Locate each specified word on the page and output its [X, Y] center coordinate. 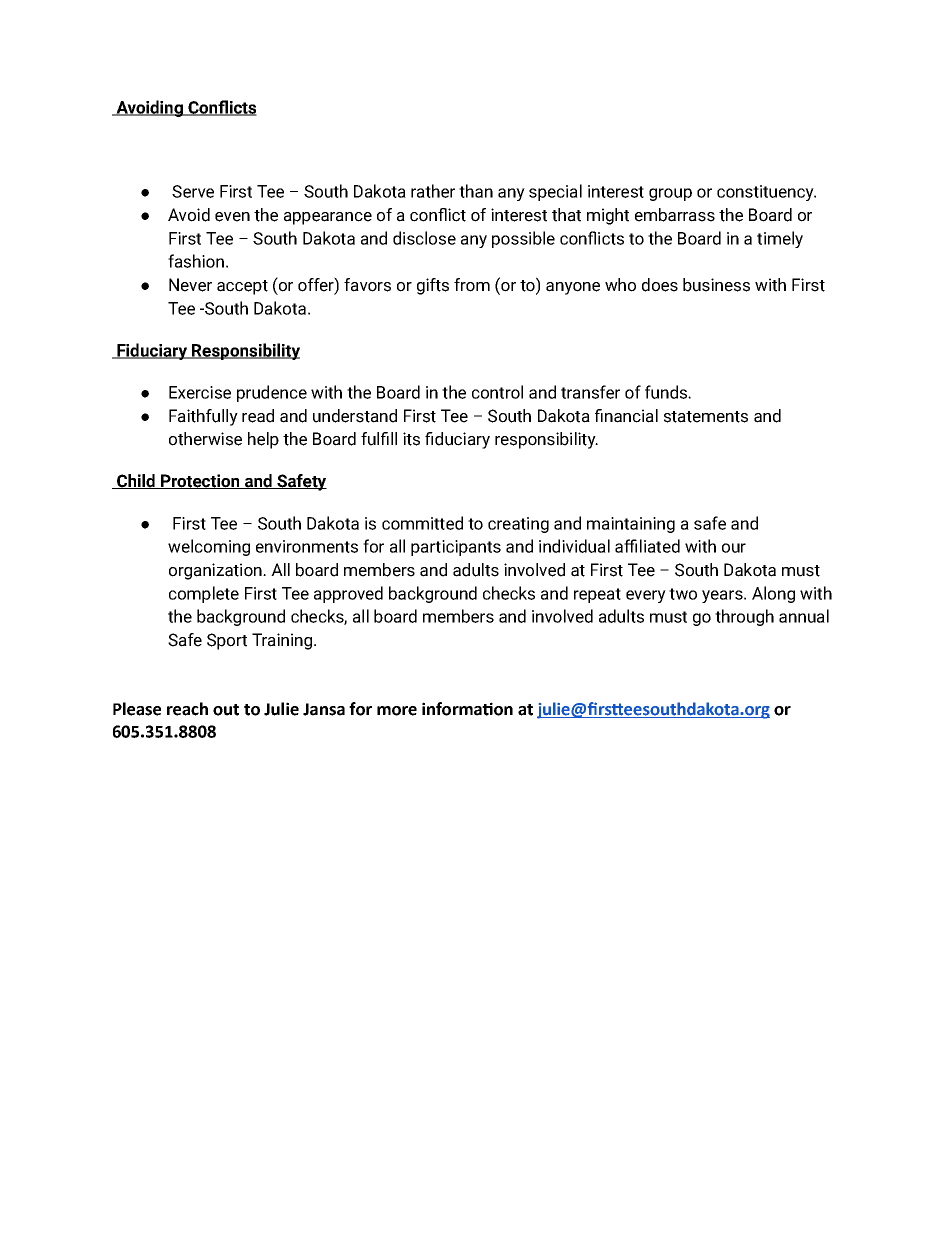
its [411, 439]
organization [216, 571]
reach [187, 709]
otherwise [205, 439]
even [232, 217]
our [734, 548]
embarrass [675, 215]
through [744, 617]
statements [706, 417]
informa [453, 709]
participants [456, 548]
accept [242, 287]
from [472, 285]
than [476, 191]
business [716, 285]
